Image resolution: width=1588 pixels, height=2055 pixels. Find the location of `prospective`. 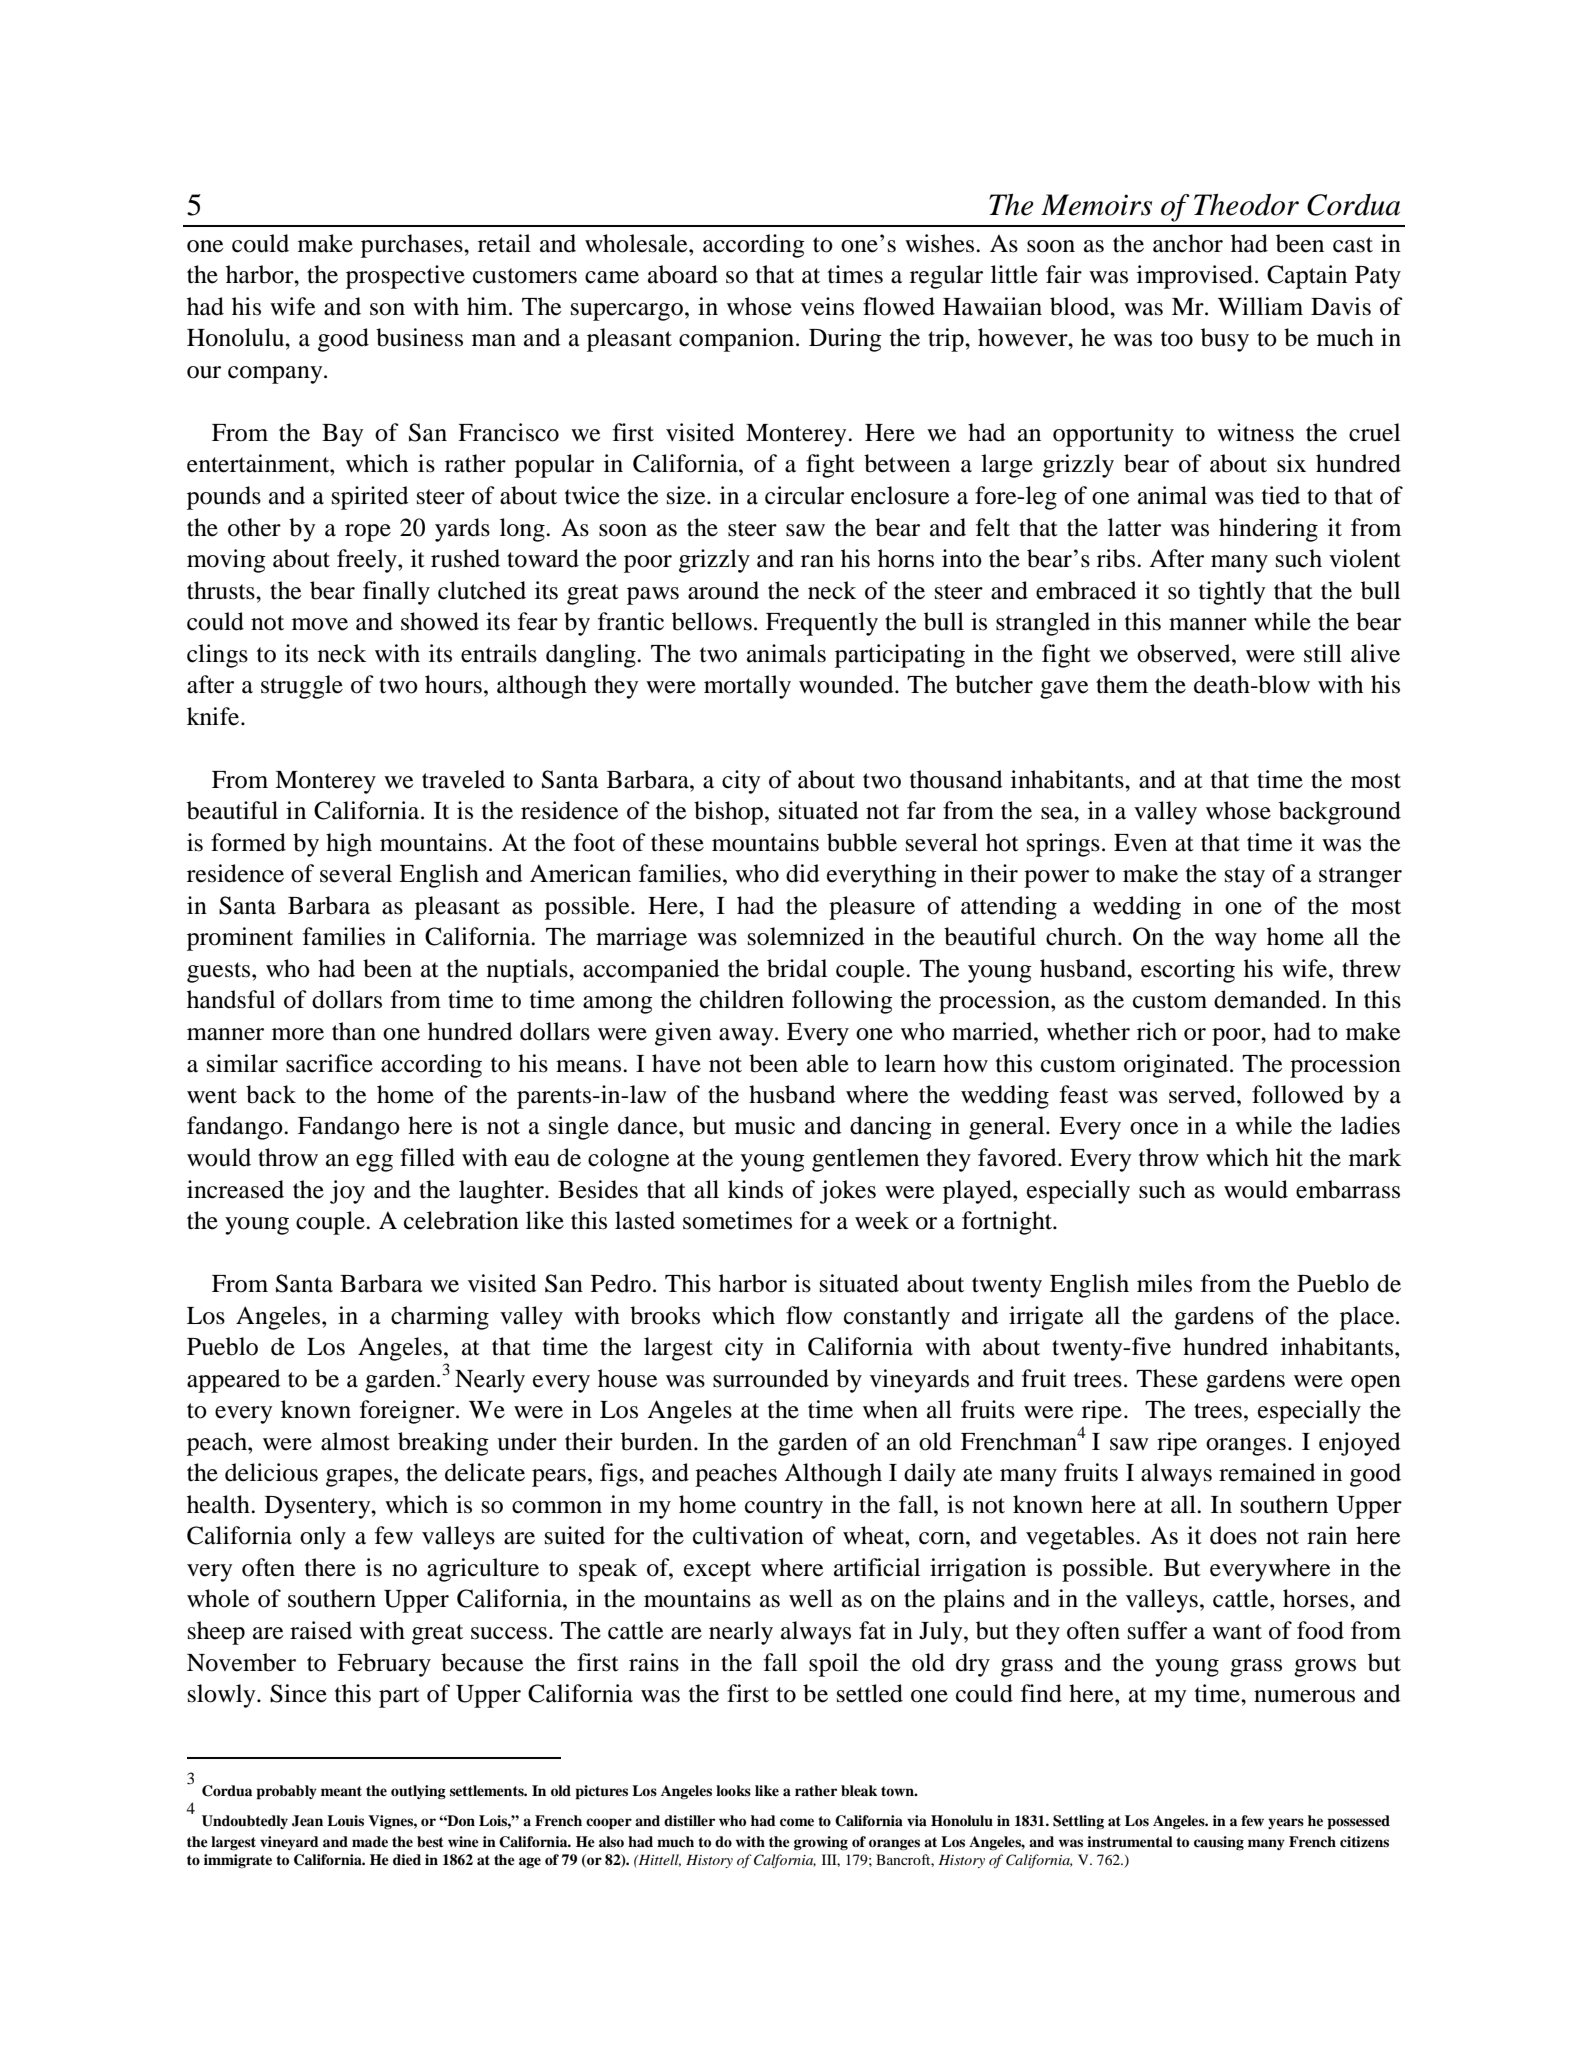

prospective is located at coordinates (405, 277).
